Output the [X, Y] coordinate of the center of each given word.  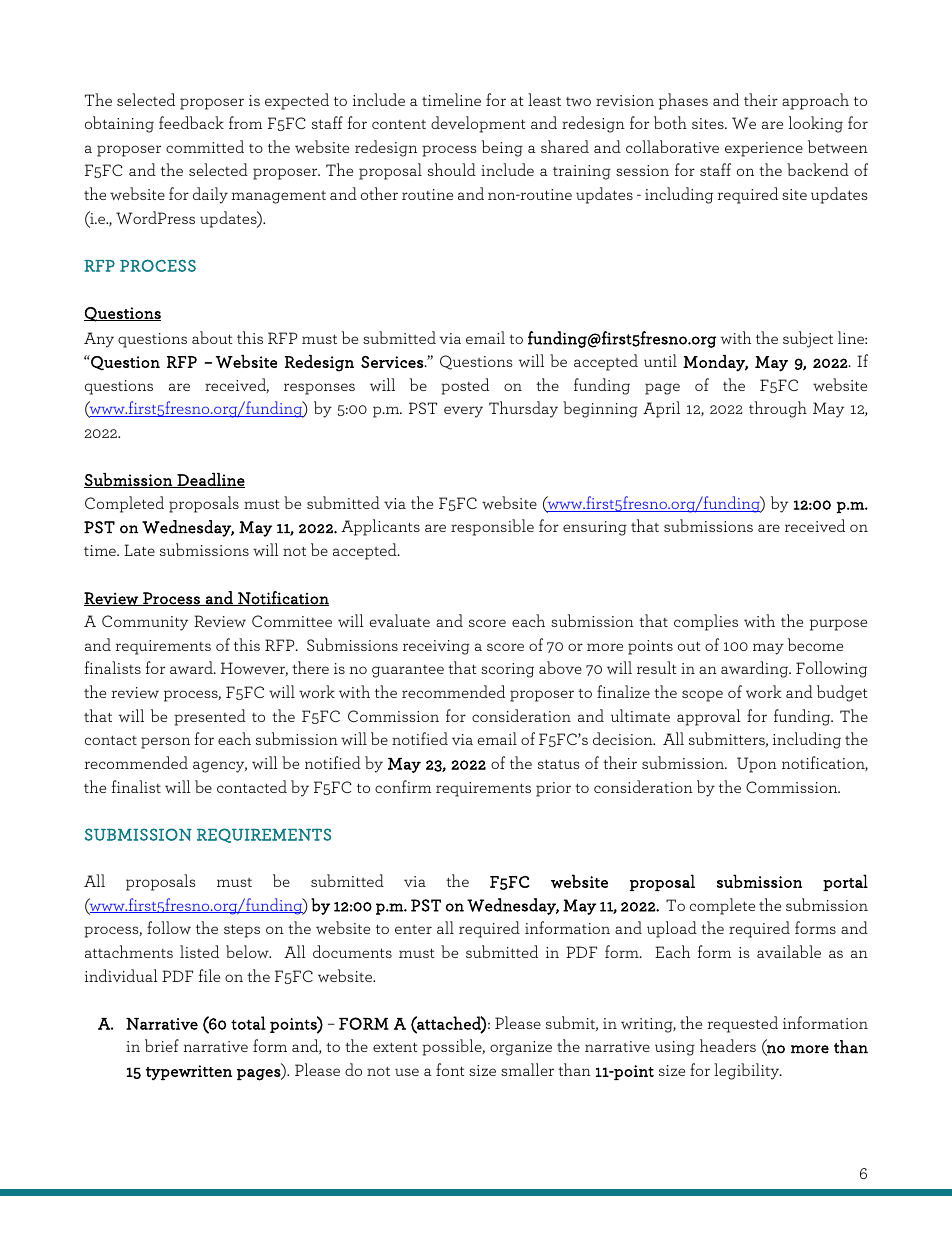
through [778, 409]
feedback [191, 122]
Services [392, 362]
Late [139, 550]
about [212, 337]
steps [242, 931]
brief [162, 1045]
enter [413, 929]
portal [845, 882]
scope [702, 696]
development [478, 124]
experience [764, 149]
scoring [507, 670]
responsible [492, 527]
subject [808, 339]
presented [210, 717]
